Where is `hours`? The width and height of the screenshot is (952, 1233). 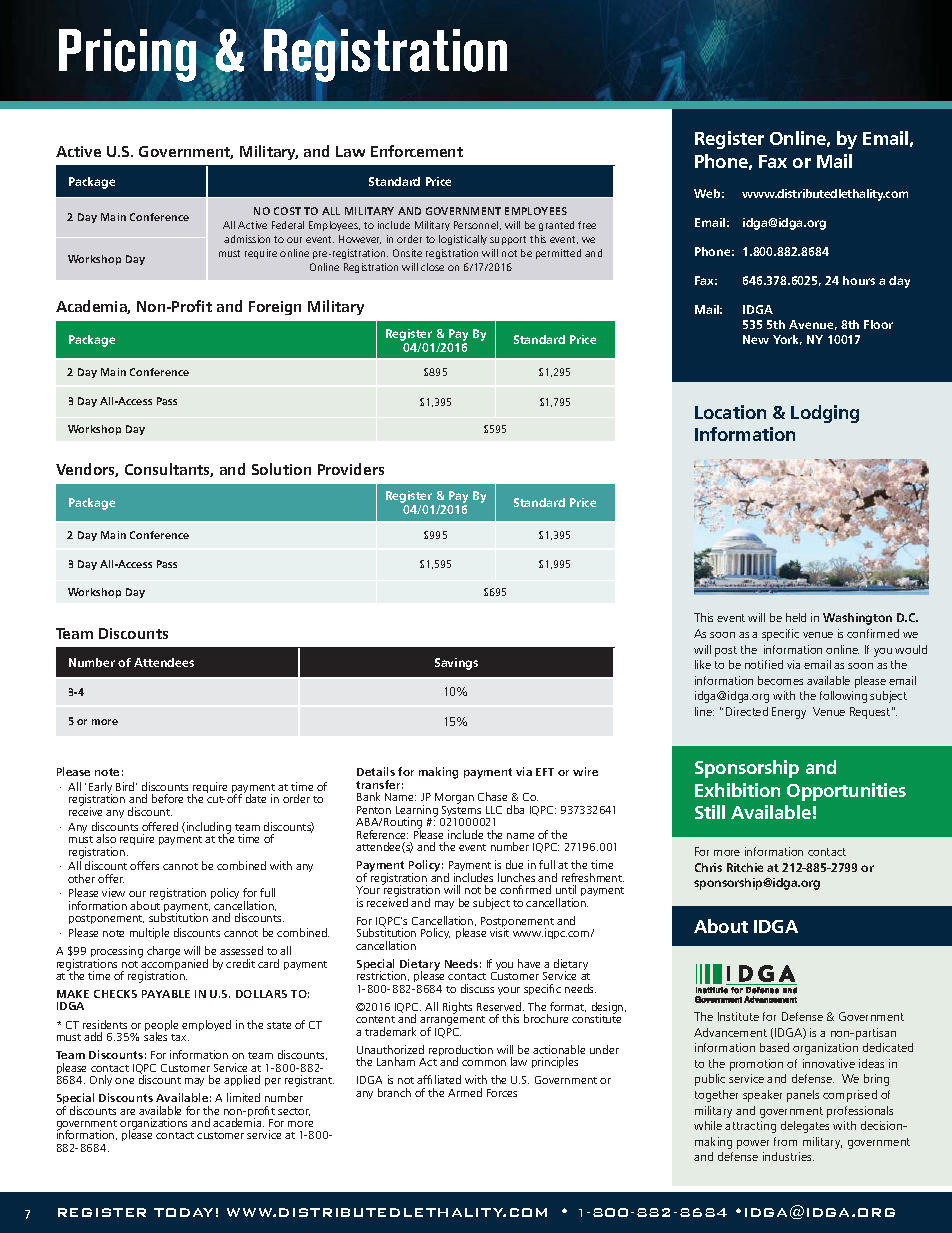
hours is located at coordinates (859, 280).
